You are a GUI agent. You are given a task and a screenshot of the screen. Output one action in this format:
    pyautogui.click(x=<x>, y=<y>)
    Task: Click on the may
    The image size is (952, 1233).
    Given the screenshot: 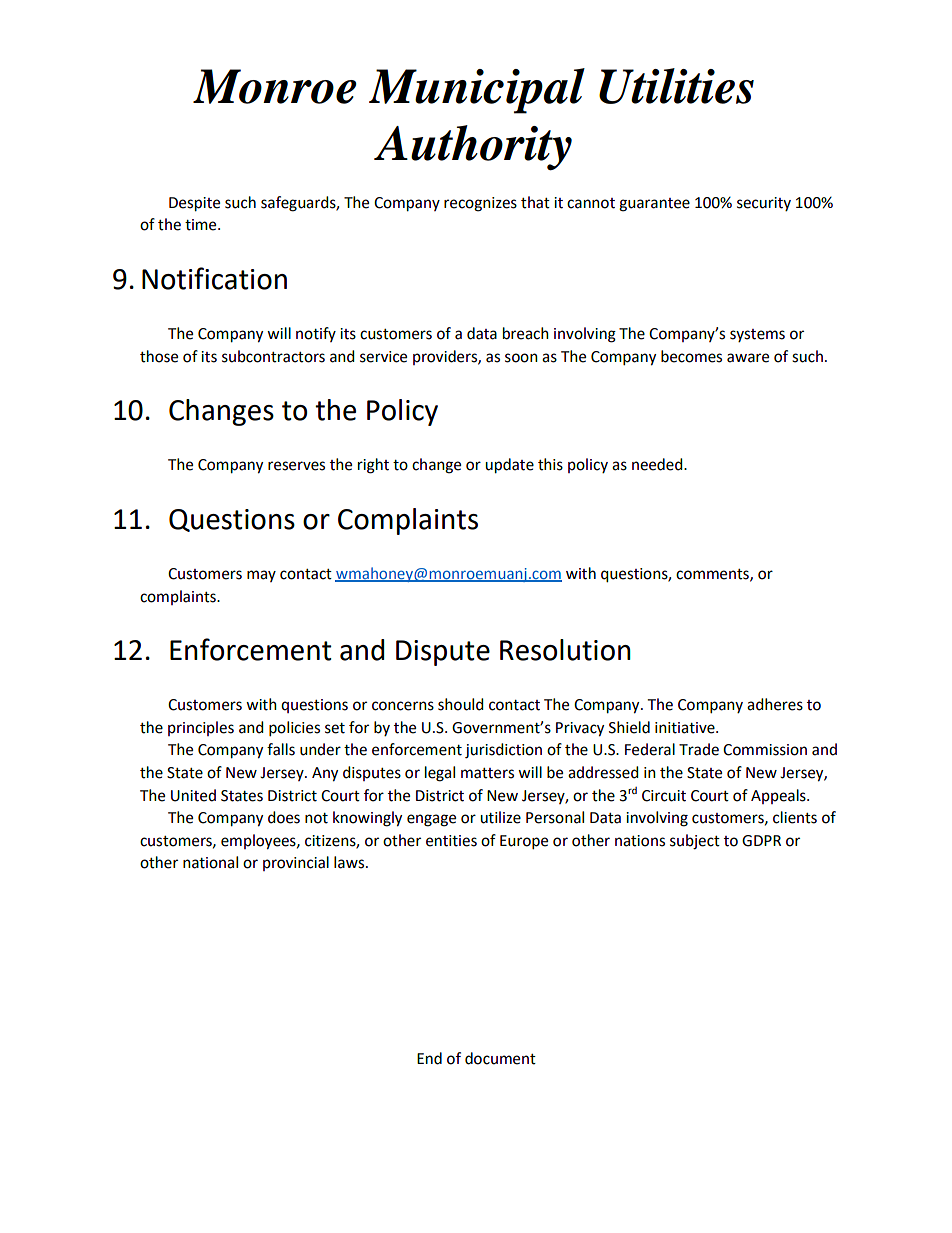 What is the action you would take?
    pyautogui.click(x=261, y=576)
